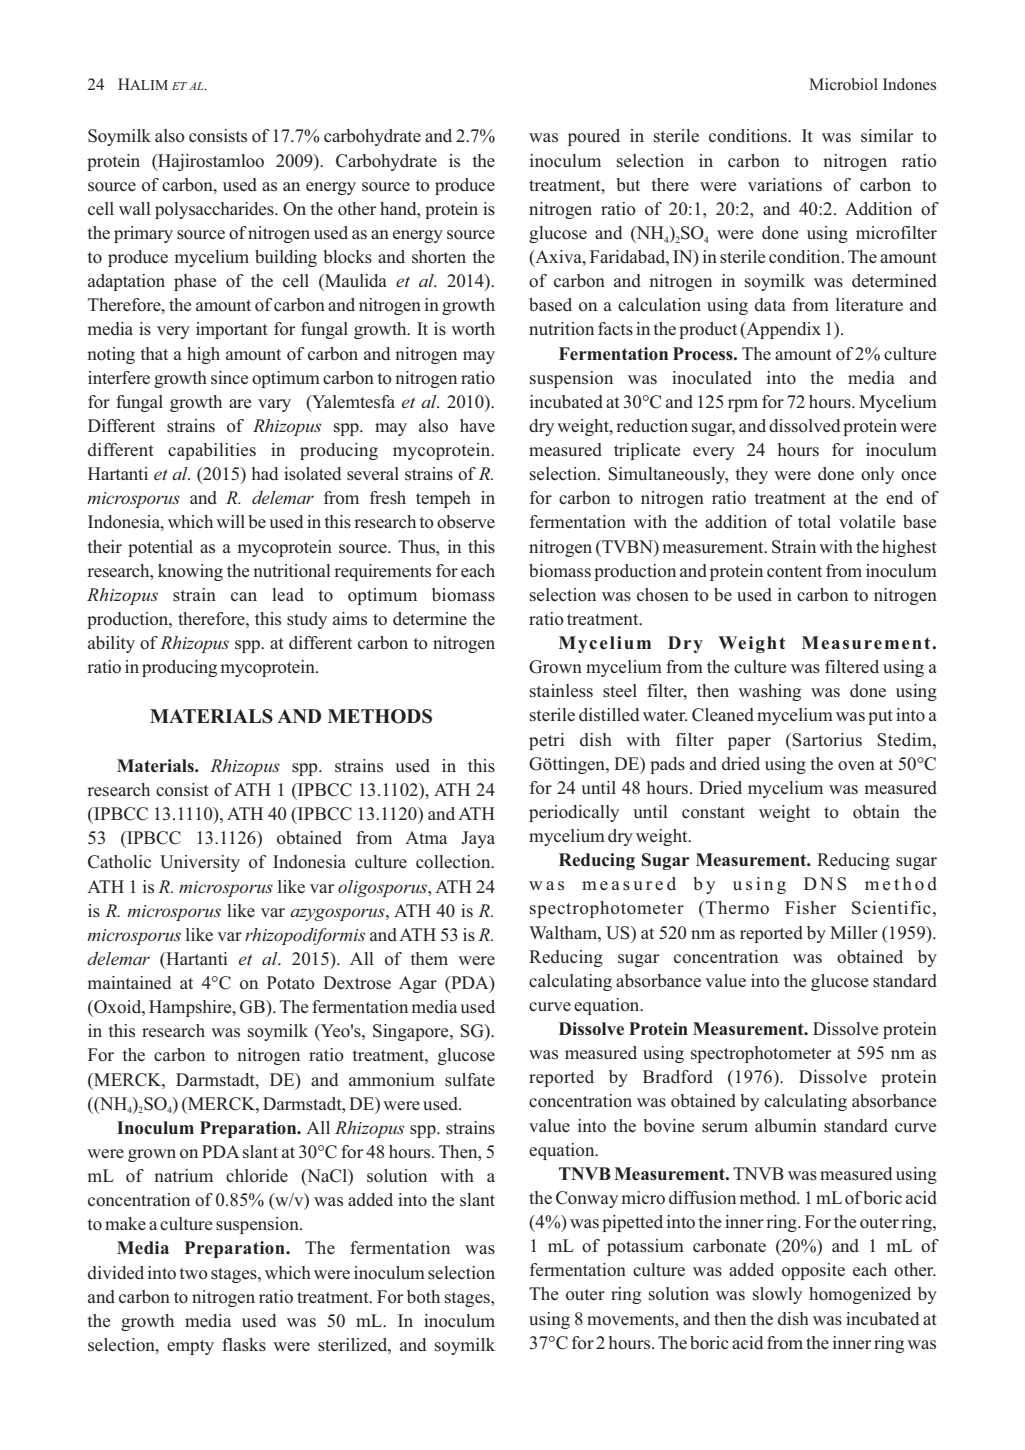 The width and height of the screenshot is (1025, 1450). I want to click on paper, so click(749, 743).
